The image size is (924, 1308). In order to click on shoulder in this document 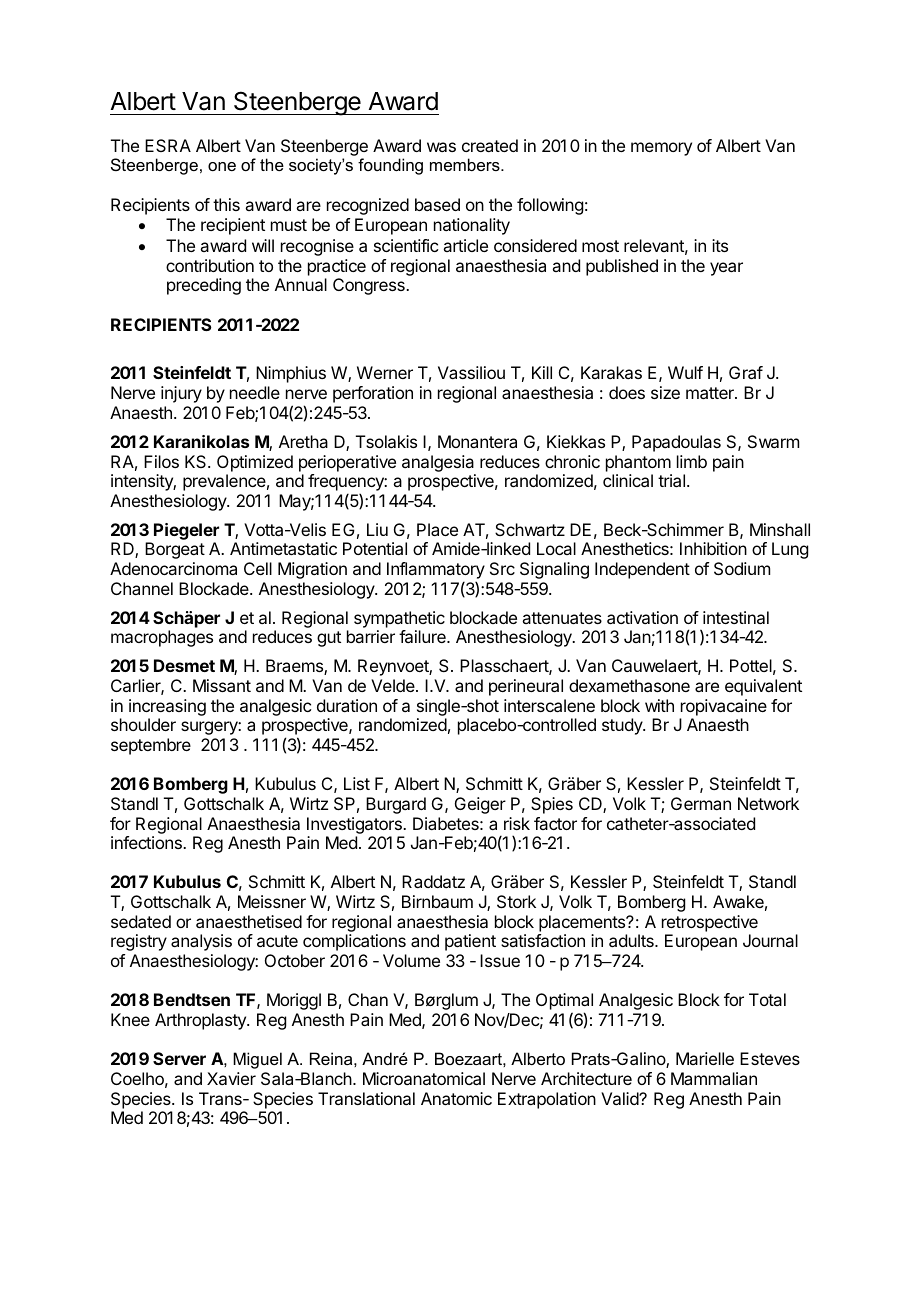, I will do `click(143, 724)`.
